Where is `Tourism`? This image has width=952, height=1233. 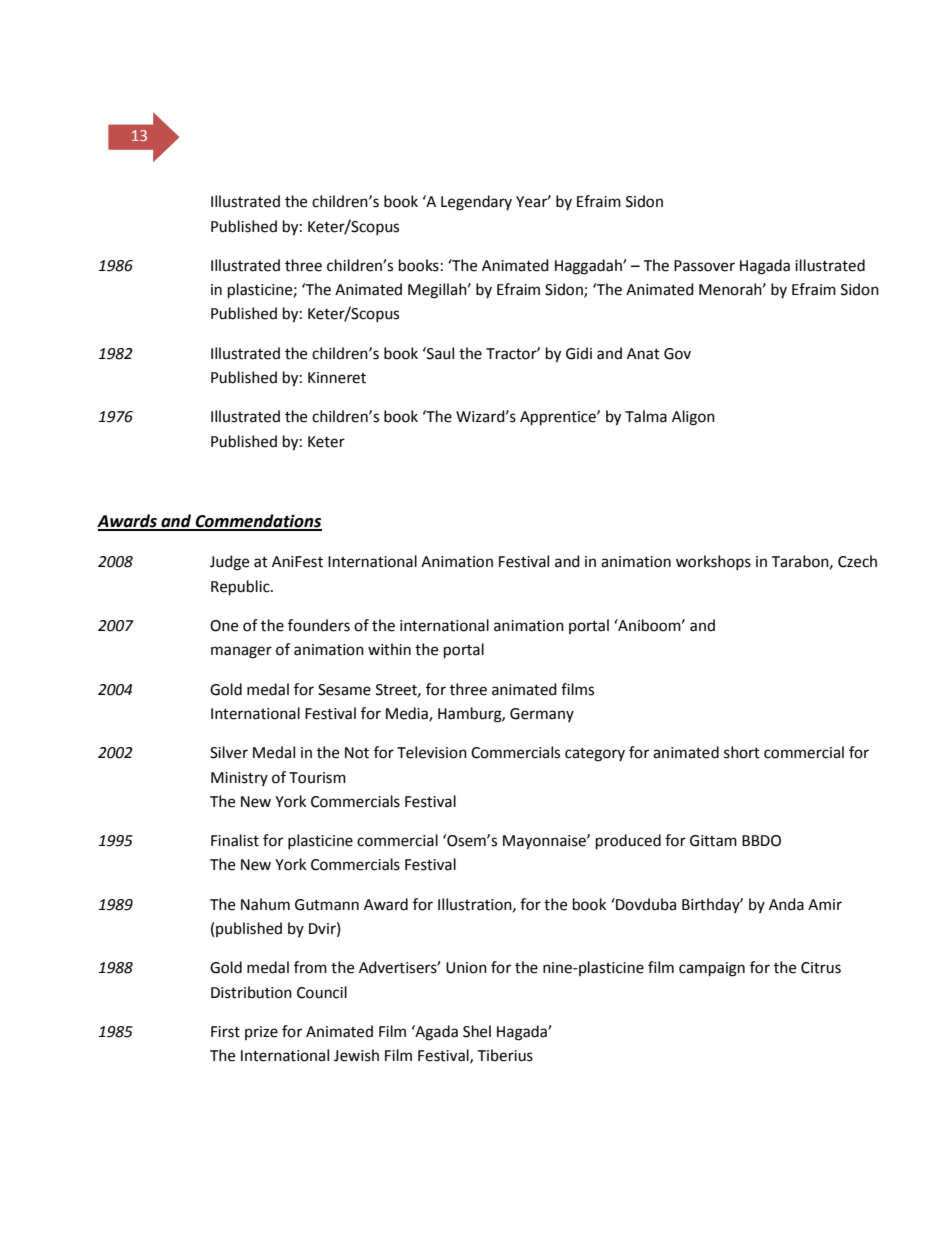 Tourism is located at coordinates (317, 778).
